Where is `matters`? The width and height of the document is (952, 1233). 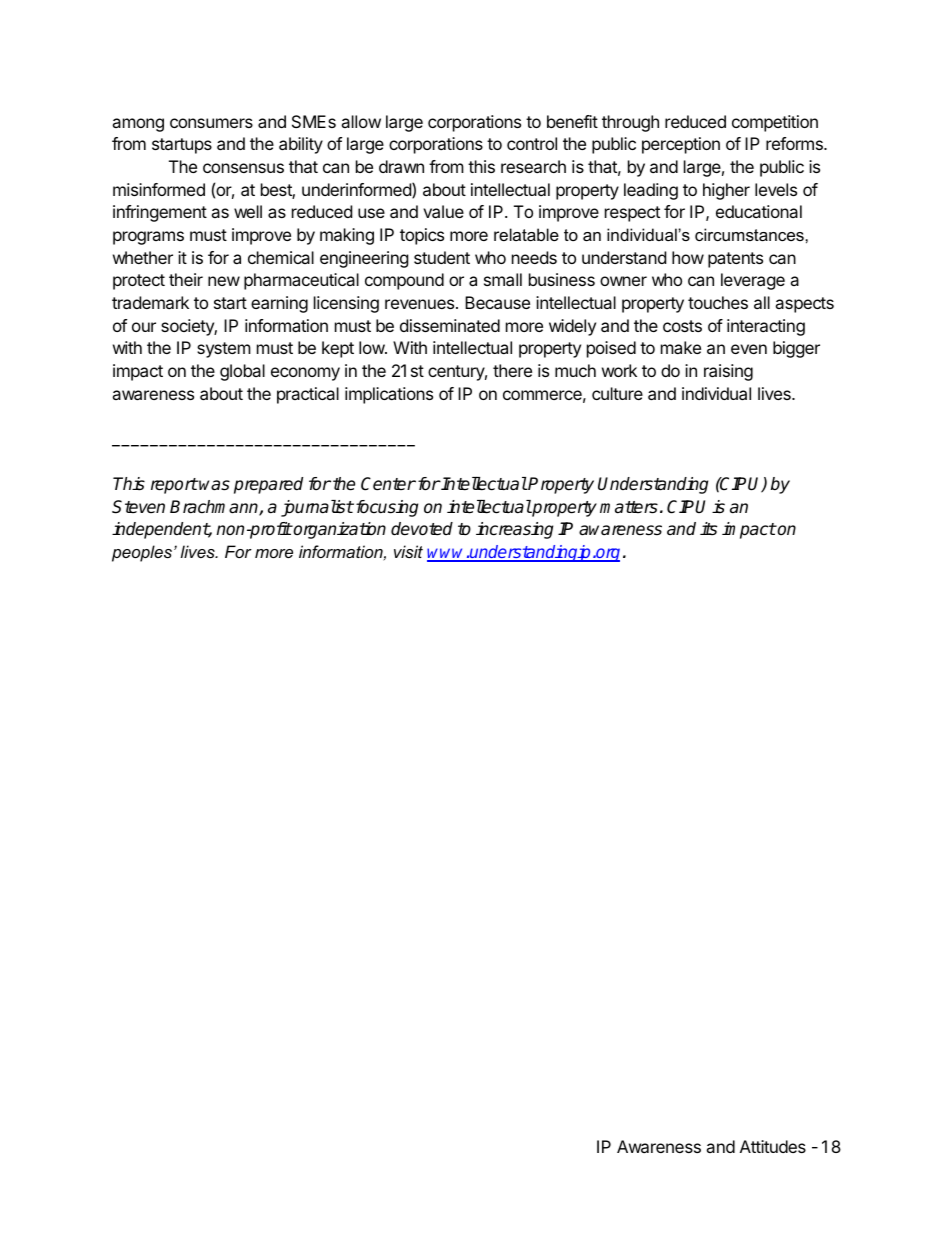 matters is located at coordinates (629, 507).
